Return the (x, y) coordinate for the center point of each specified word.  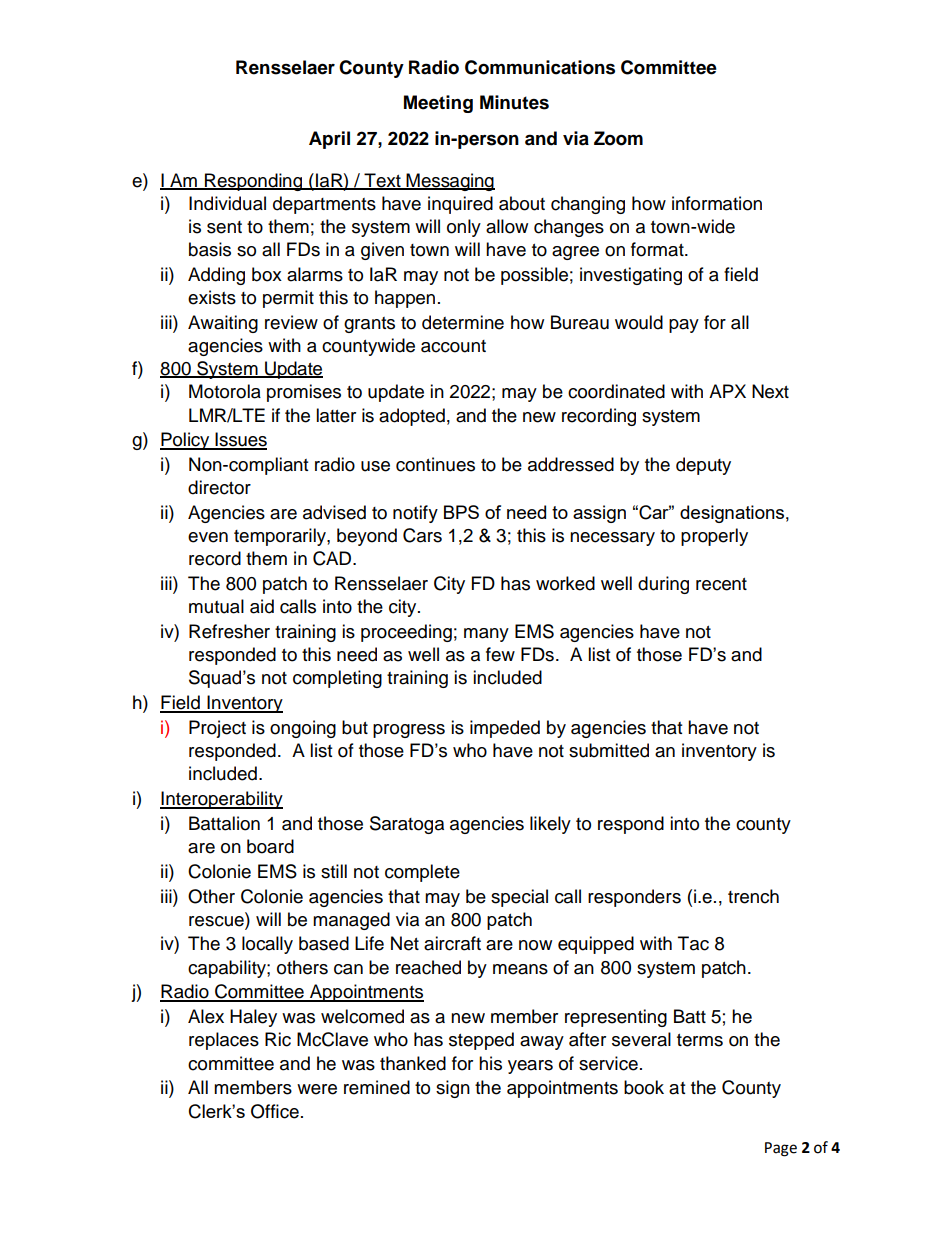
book (644, 1087)
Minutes (514, 102)
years (530, 1067)
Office (275, 1111)
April (329, 140)
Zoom (618, 138)
